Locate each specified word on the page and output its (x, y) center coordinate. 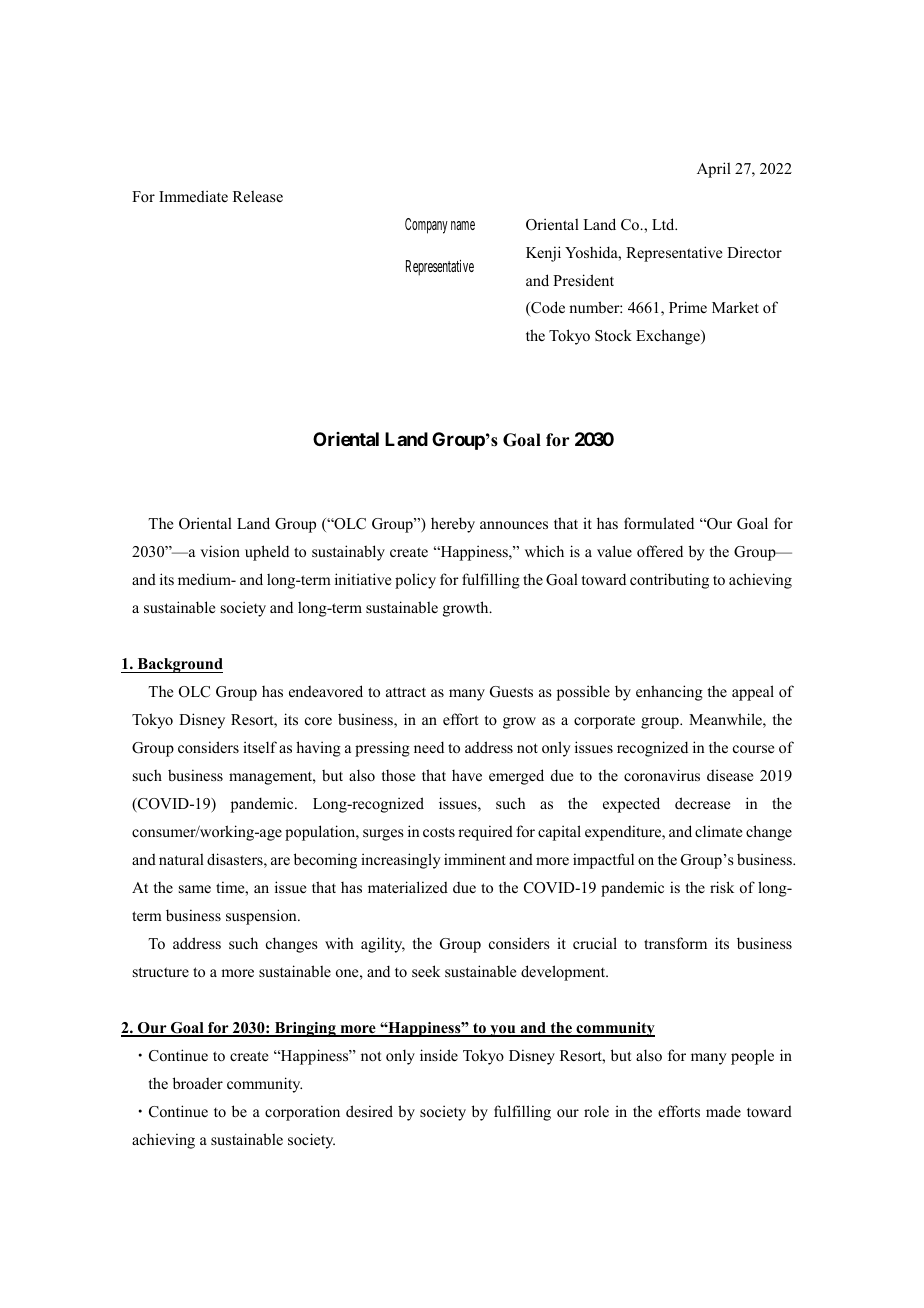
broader (198, 1083)
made (723, 1111)
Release (258, 196)
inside (439, 1055)
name (463, 225)
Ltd (664, 224)
